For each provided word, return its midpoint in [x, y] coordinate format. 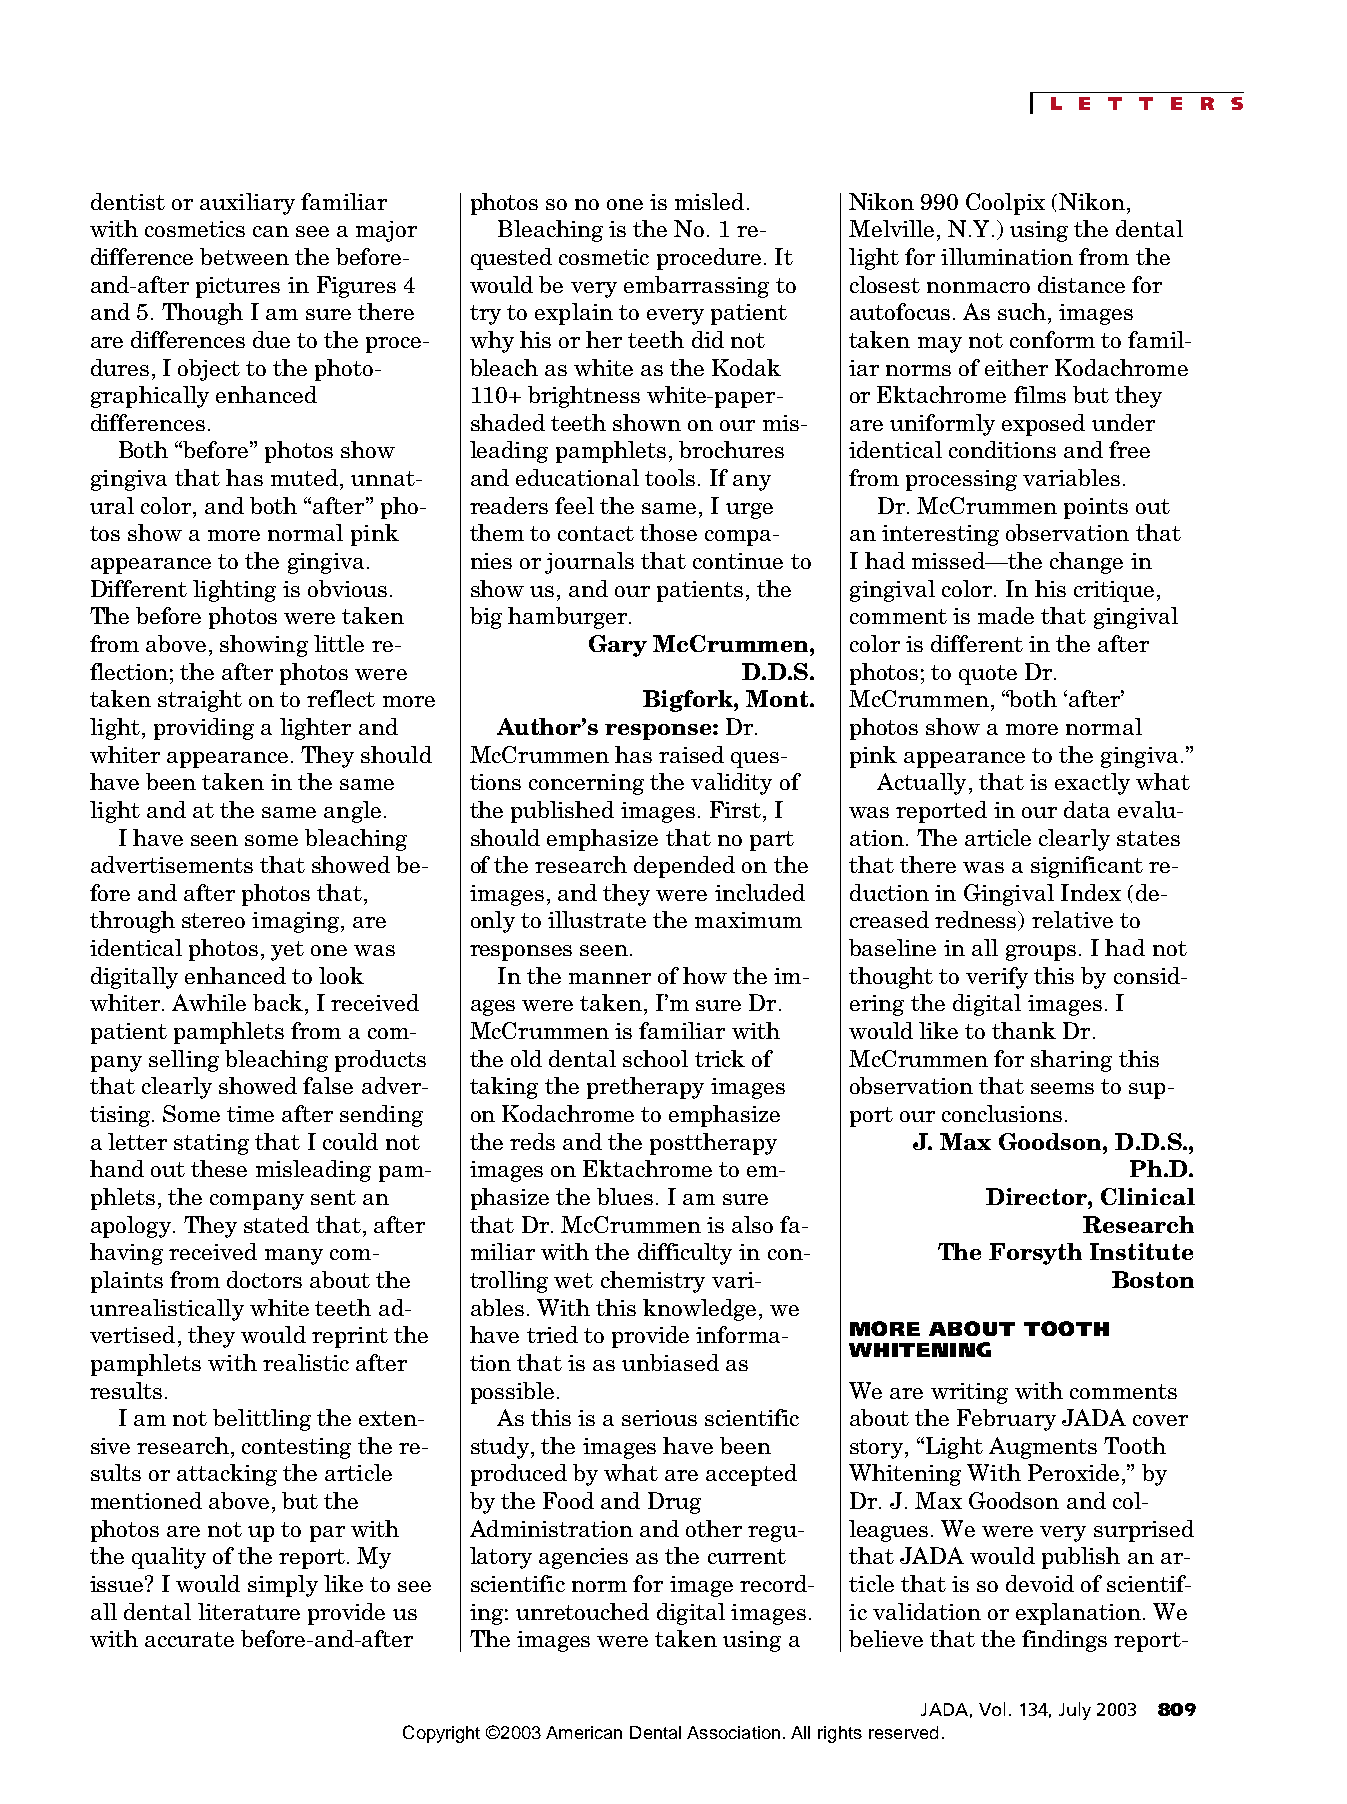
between [244, 256]
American [584, 1732]
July [1075, 1711]
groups [1041, 953]
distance [1081, 284]
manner [610, 978]
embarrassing [696, 287]
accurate [189, 1639]
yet [287, 951]
